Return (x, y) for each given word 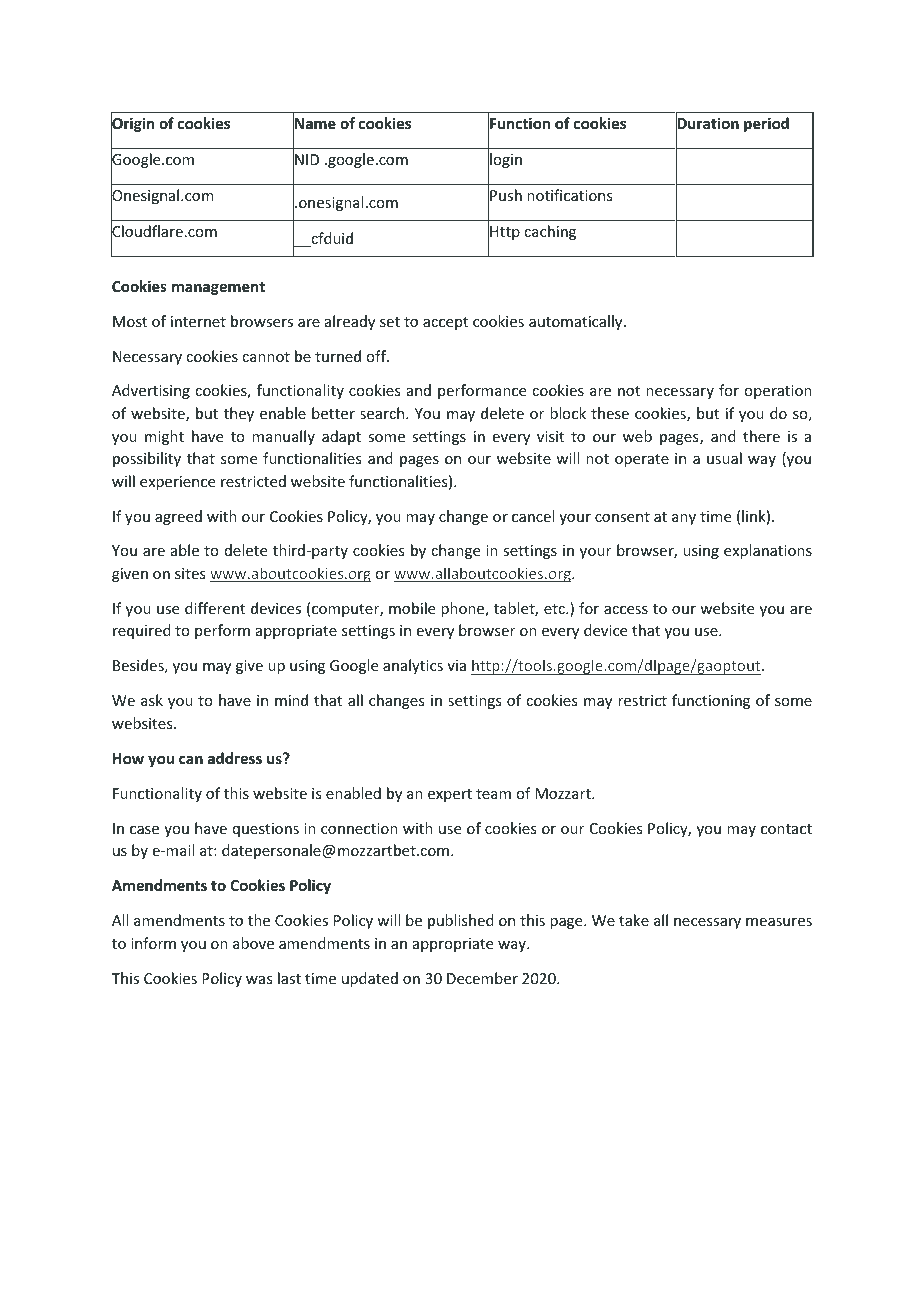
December (482, 978)
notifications (569, 195)
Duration (707, 123)
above (253, 943)
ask (152, 700)
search (383, 413)
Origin (132, 125)
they (239, 414)
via (456, 665)
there (761, 436)
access (626, 610)
